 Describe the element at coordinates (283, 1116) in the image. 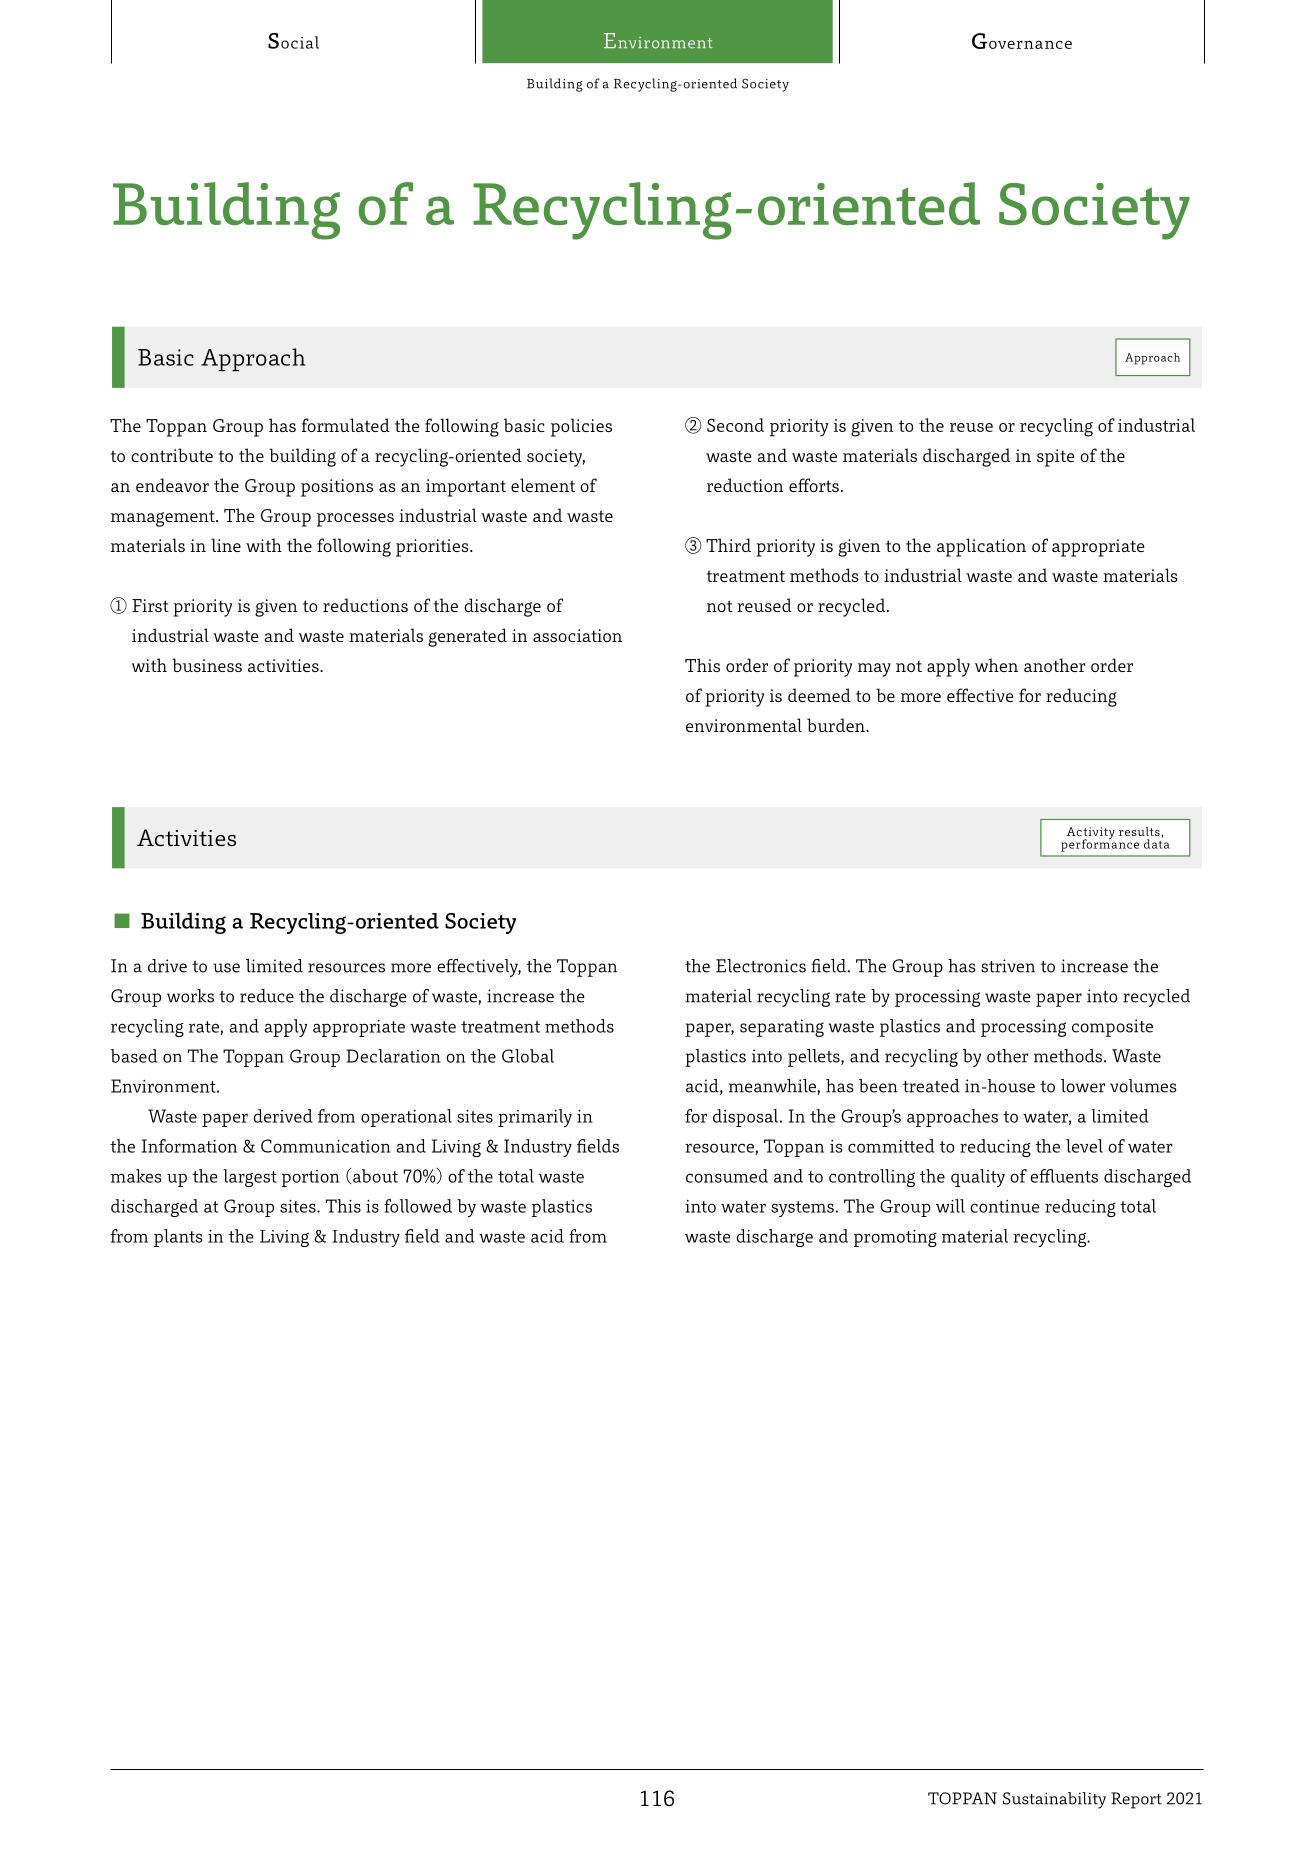

I see `derived` at that location.
